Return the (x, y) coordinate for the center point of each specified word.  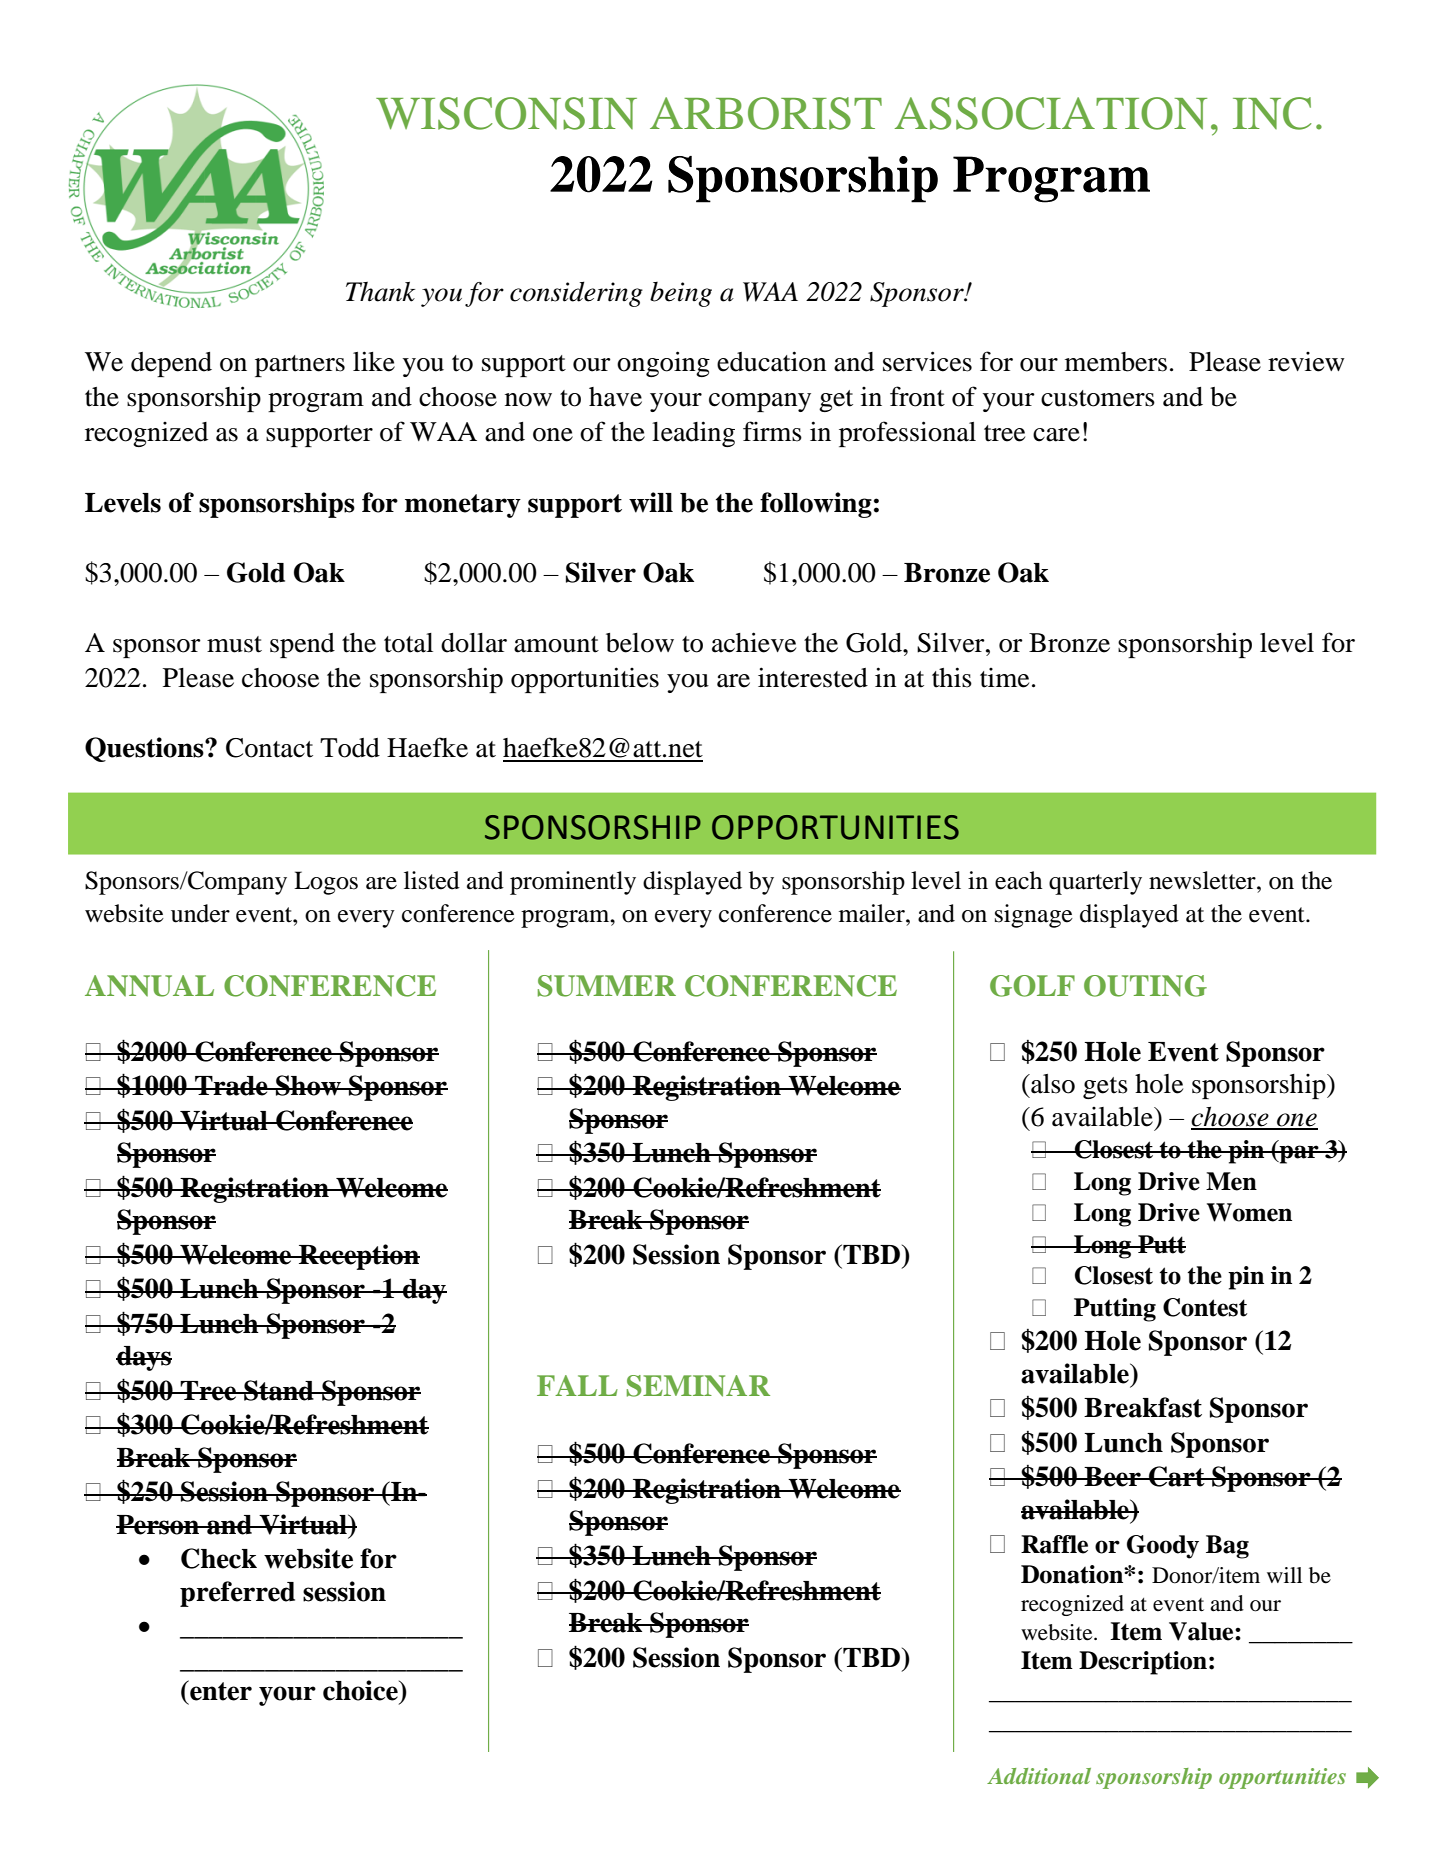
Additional (1039, 1776)
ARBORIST (766, 113)
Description (1143, 1663)
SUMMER (607, 986)
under (200, 913)
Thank (380, 292)
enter (220, 1690)
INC (1272, 113)
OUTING (1145, 986)
